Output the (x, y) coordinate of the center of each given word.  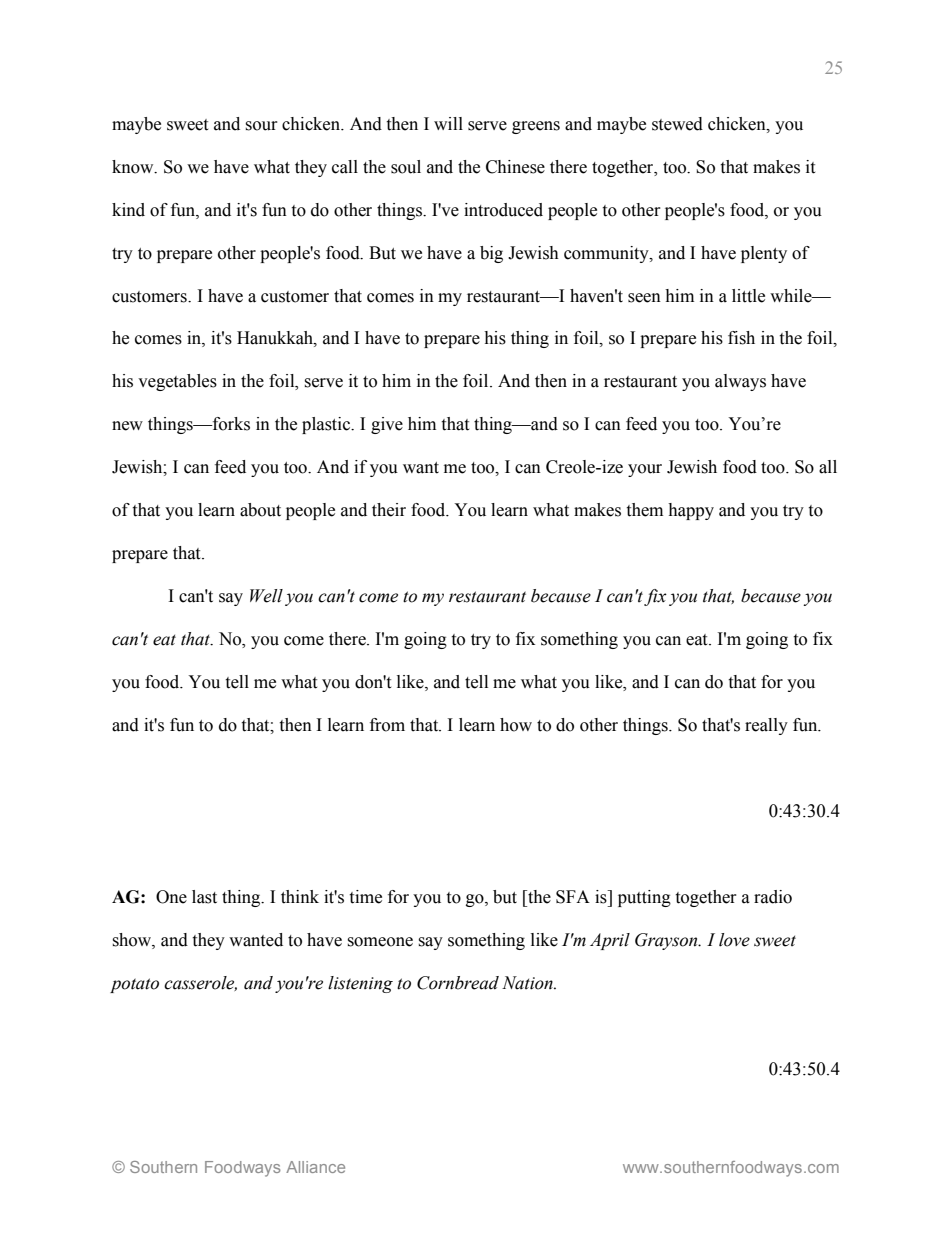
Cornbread (458, 983)
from (387, 725)
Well (266, 596)
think (300, 897)
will (448, 123)
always (740, 382)
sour (261, 126)
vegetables (177, 382)
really (766, 726)
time (365, 897)
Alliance (315, 1167)
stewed (677, 124)
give (387, 425)
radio (773, 897)
